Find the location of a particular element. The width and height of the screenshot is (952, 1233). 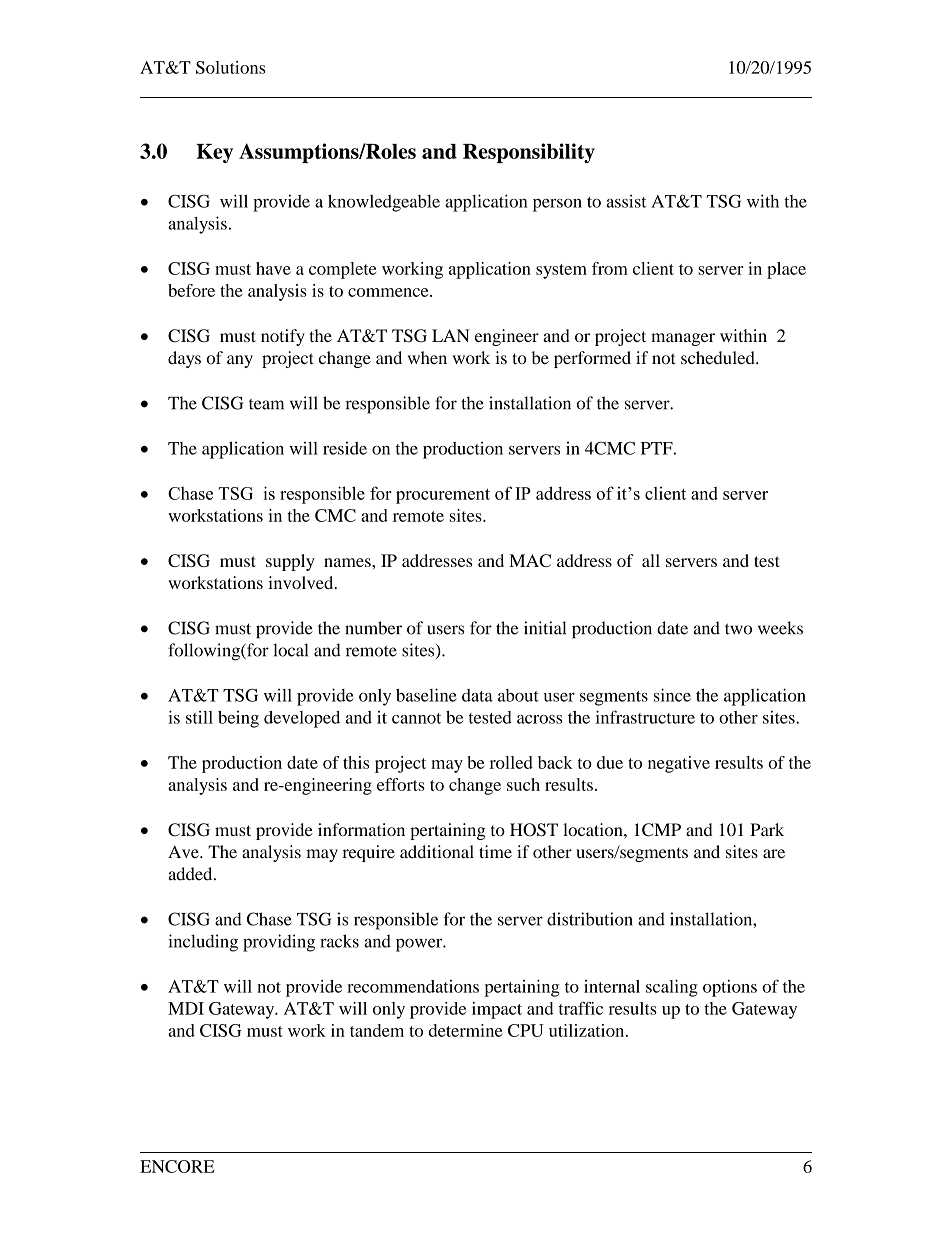

team is located at coordinates (266, 404).
